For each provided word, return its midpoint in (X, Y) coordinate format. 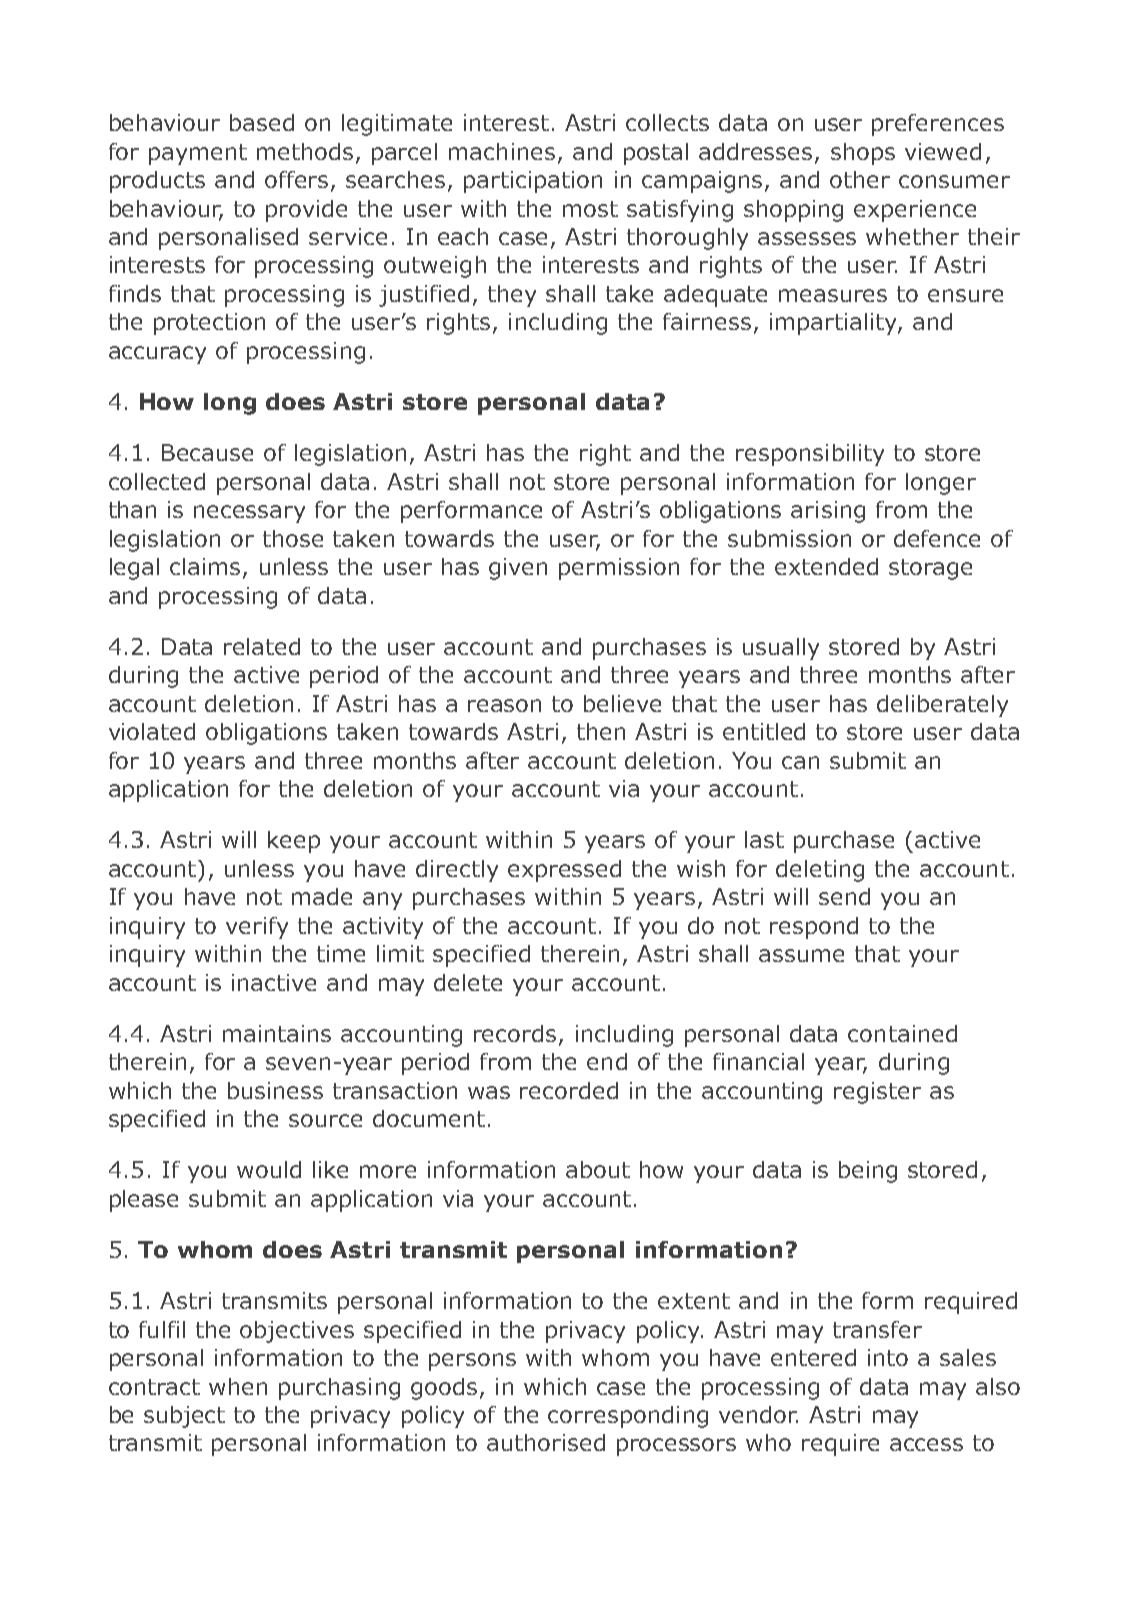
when (238, 1386)
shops (863, 154)
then (601, 731)
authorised (546, 1442)
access (926, 1444)
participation (533, 182)
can (800, 762)
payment (198, 154)
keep (294, 842)
